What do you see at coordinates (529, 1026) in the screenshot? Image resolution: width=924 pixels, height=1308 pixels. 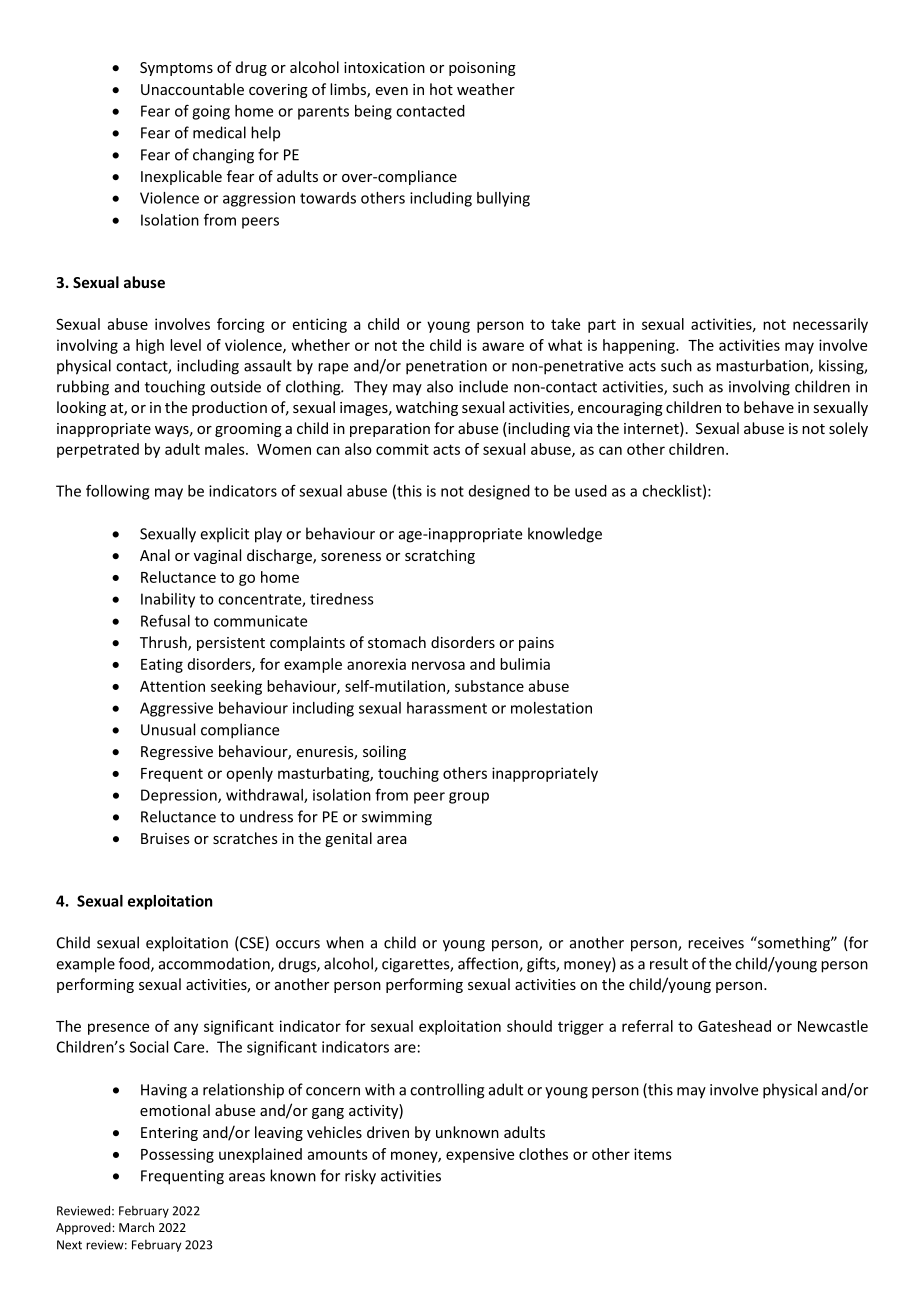 I see `should` at bounding box center [529, 1026].
